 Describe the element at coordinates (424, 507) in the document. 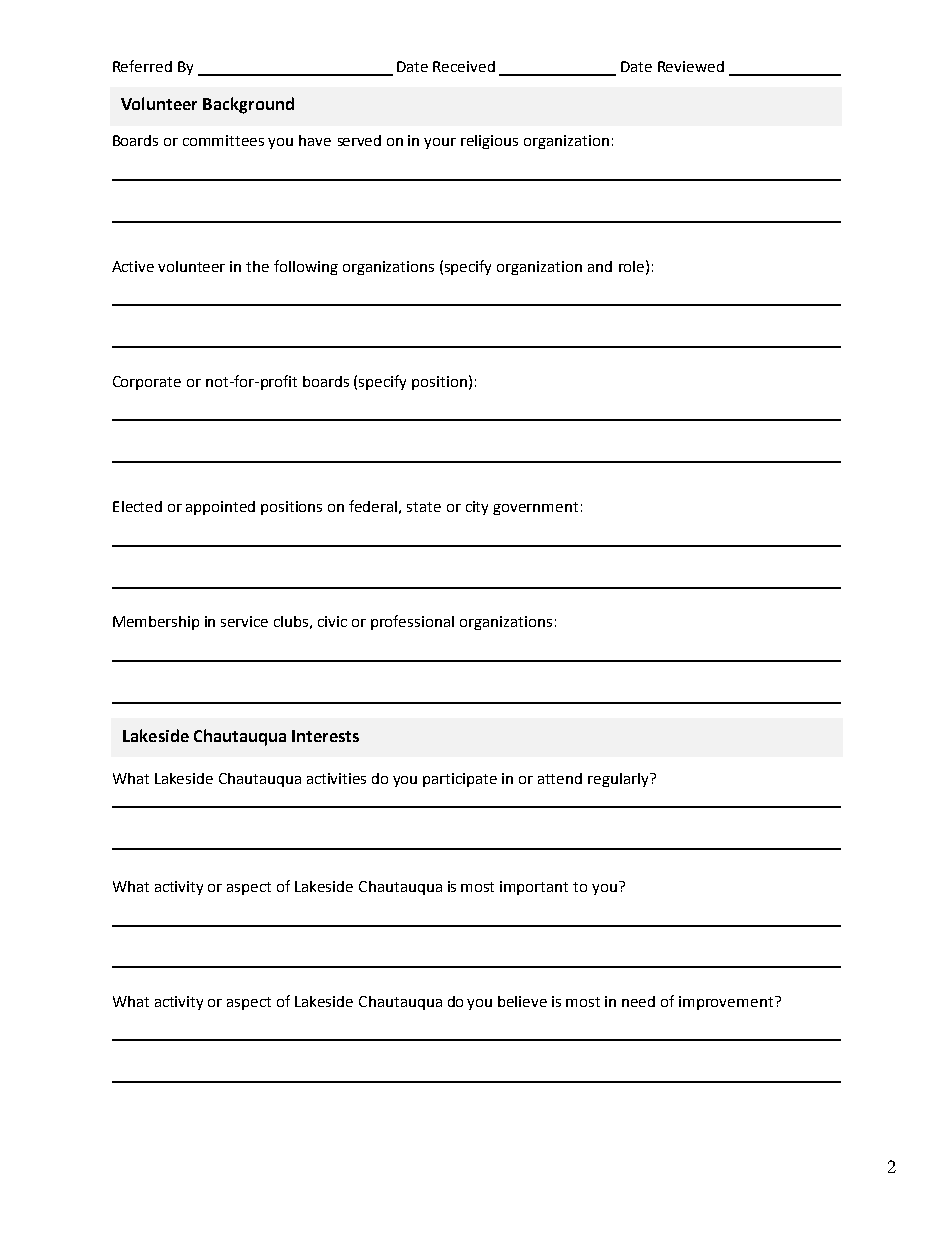

I see `state` at that location.
